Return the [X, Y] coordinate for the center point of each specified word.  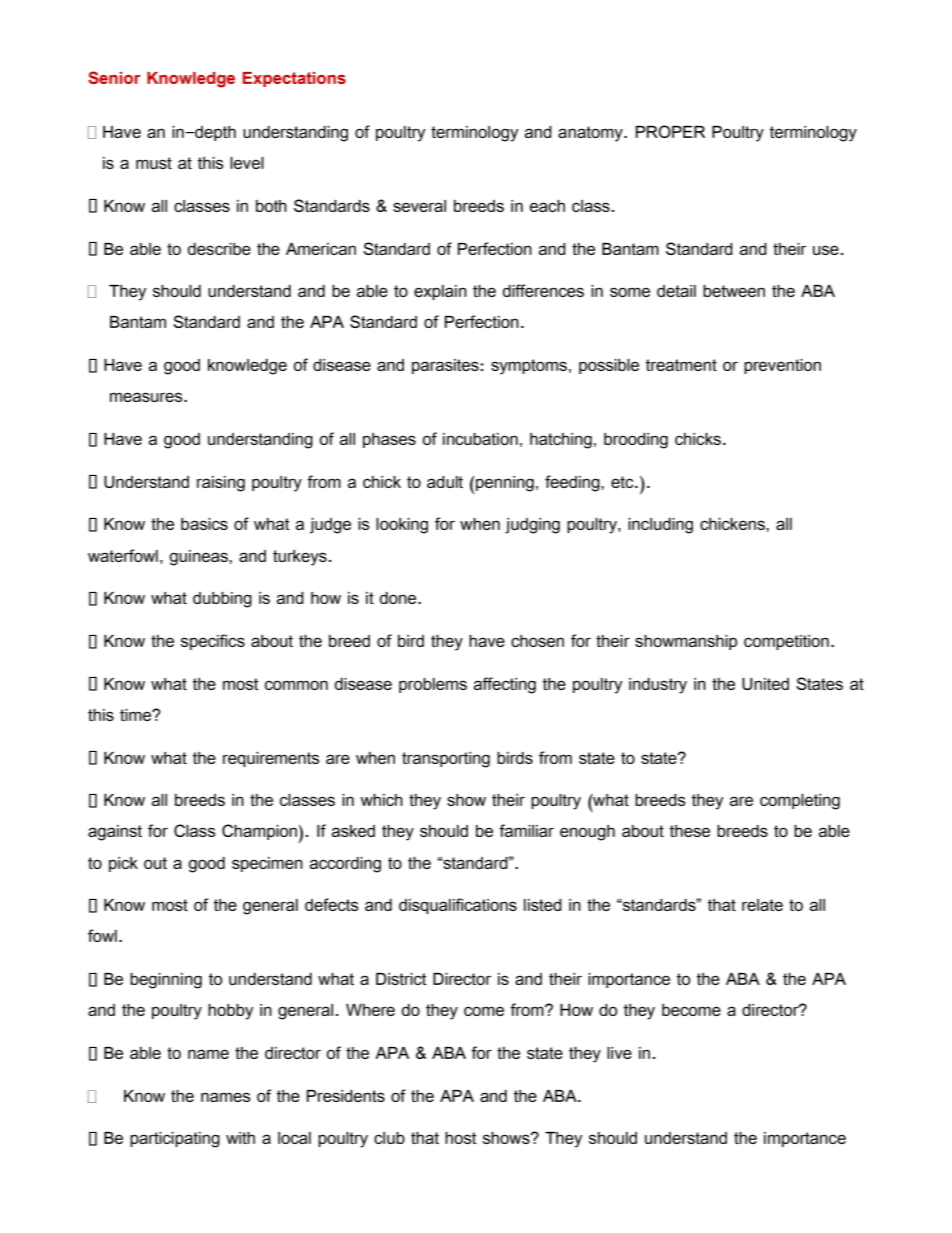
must [154, 163]
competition [786, 642]
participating [175, 1140]
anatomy [591, 134]
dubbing [222, 600]
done [399, 598]
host [461, 1138]
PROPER [670, 131]
